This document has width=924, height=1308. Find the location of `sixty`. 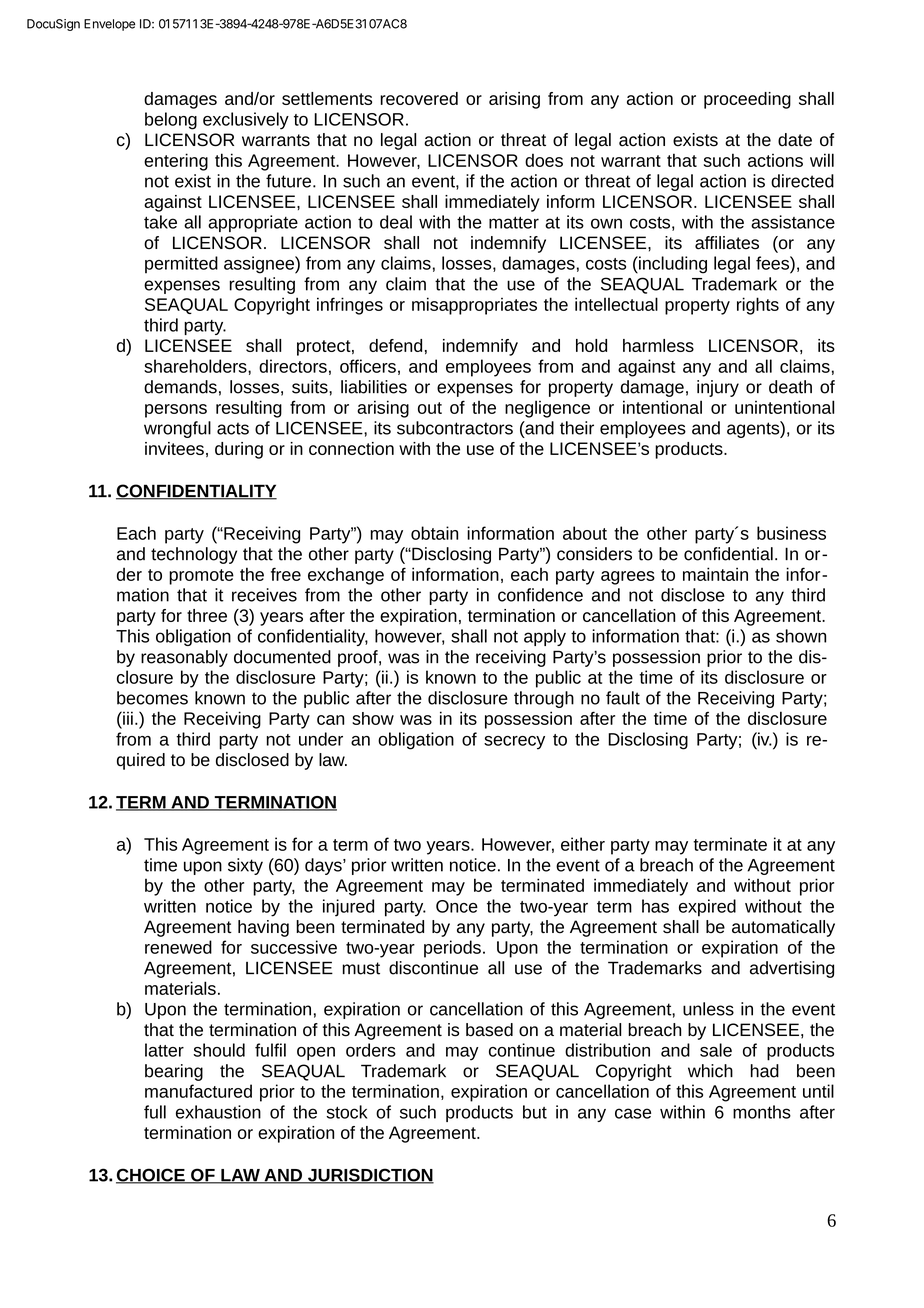

sixty is located at coordinates (245, 866).
